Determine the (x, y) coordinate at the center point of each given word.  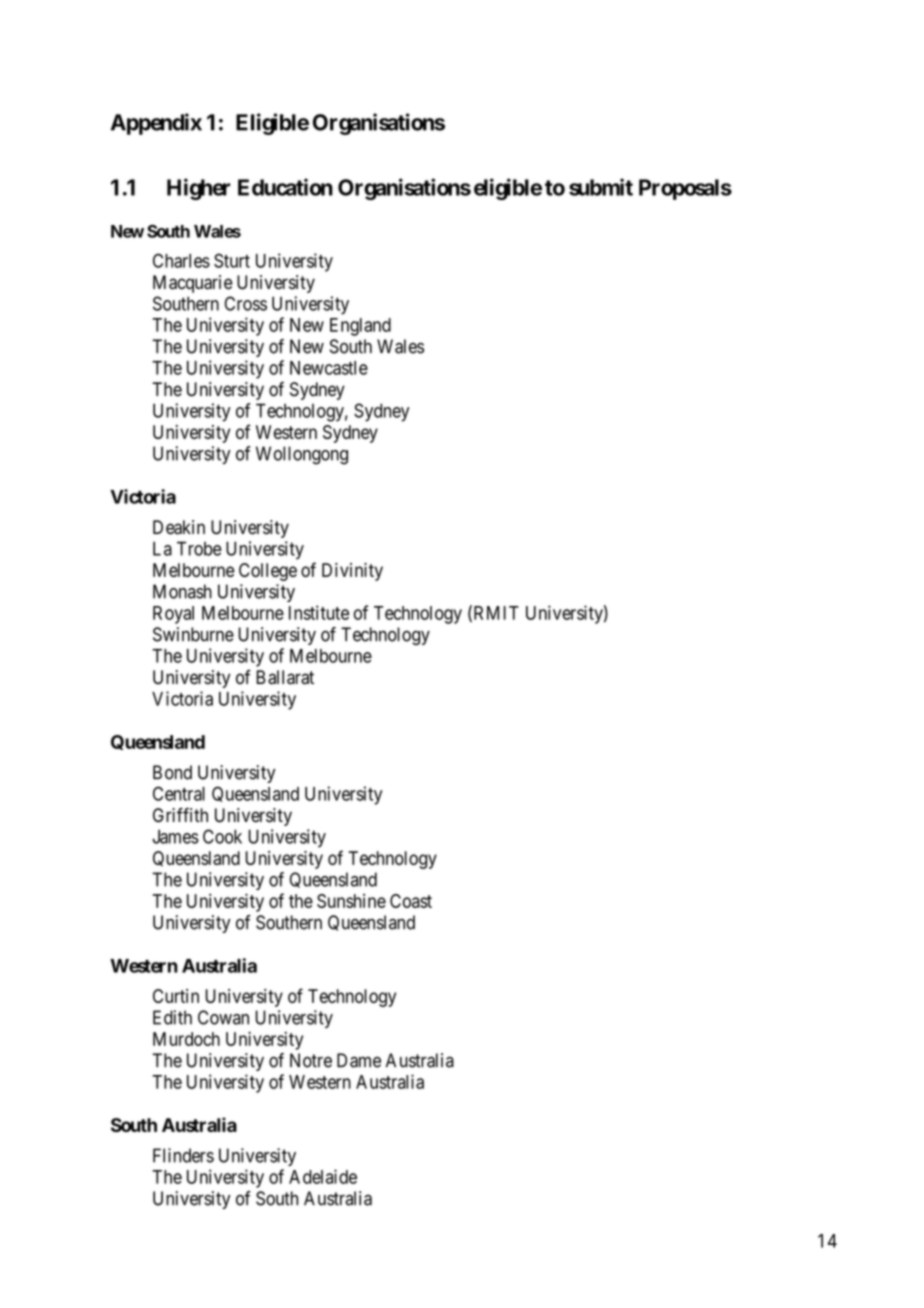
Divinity (352, 572)
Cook (222, 836)
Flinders (183, 1155)
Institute (319, 612)
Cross (246, 303)
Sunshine (351, 901)
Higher (198, 189)
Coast (411, 901)
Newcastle (329, 368)
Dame (359, 1060)
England (360, 327)
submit (601, 187)
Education (285, 187)
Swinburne (193, 634)
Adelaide (323, 1176)
